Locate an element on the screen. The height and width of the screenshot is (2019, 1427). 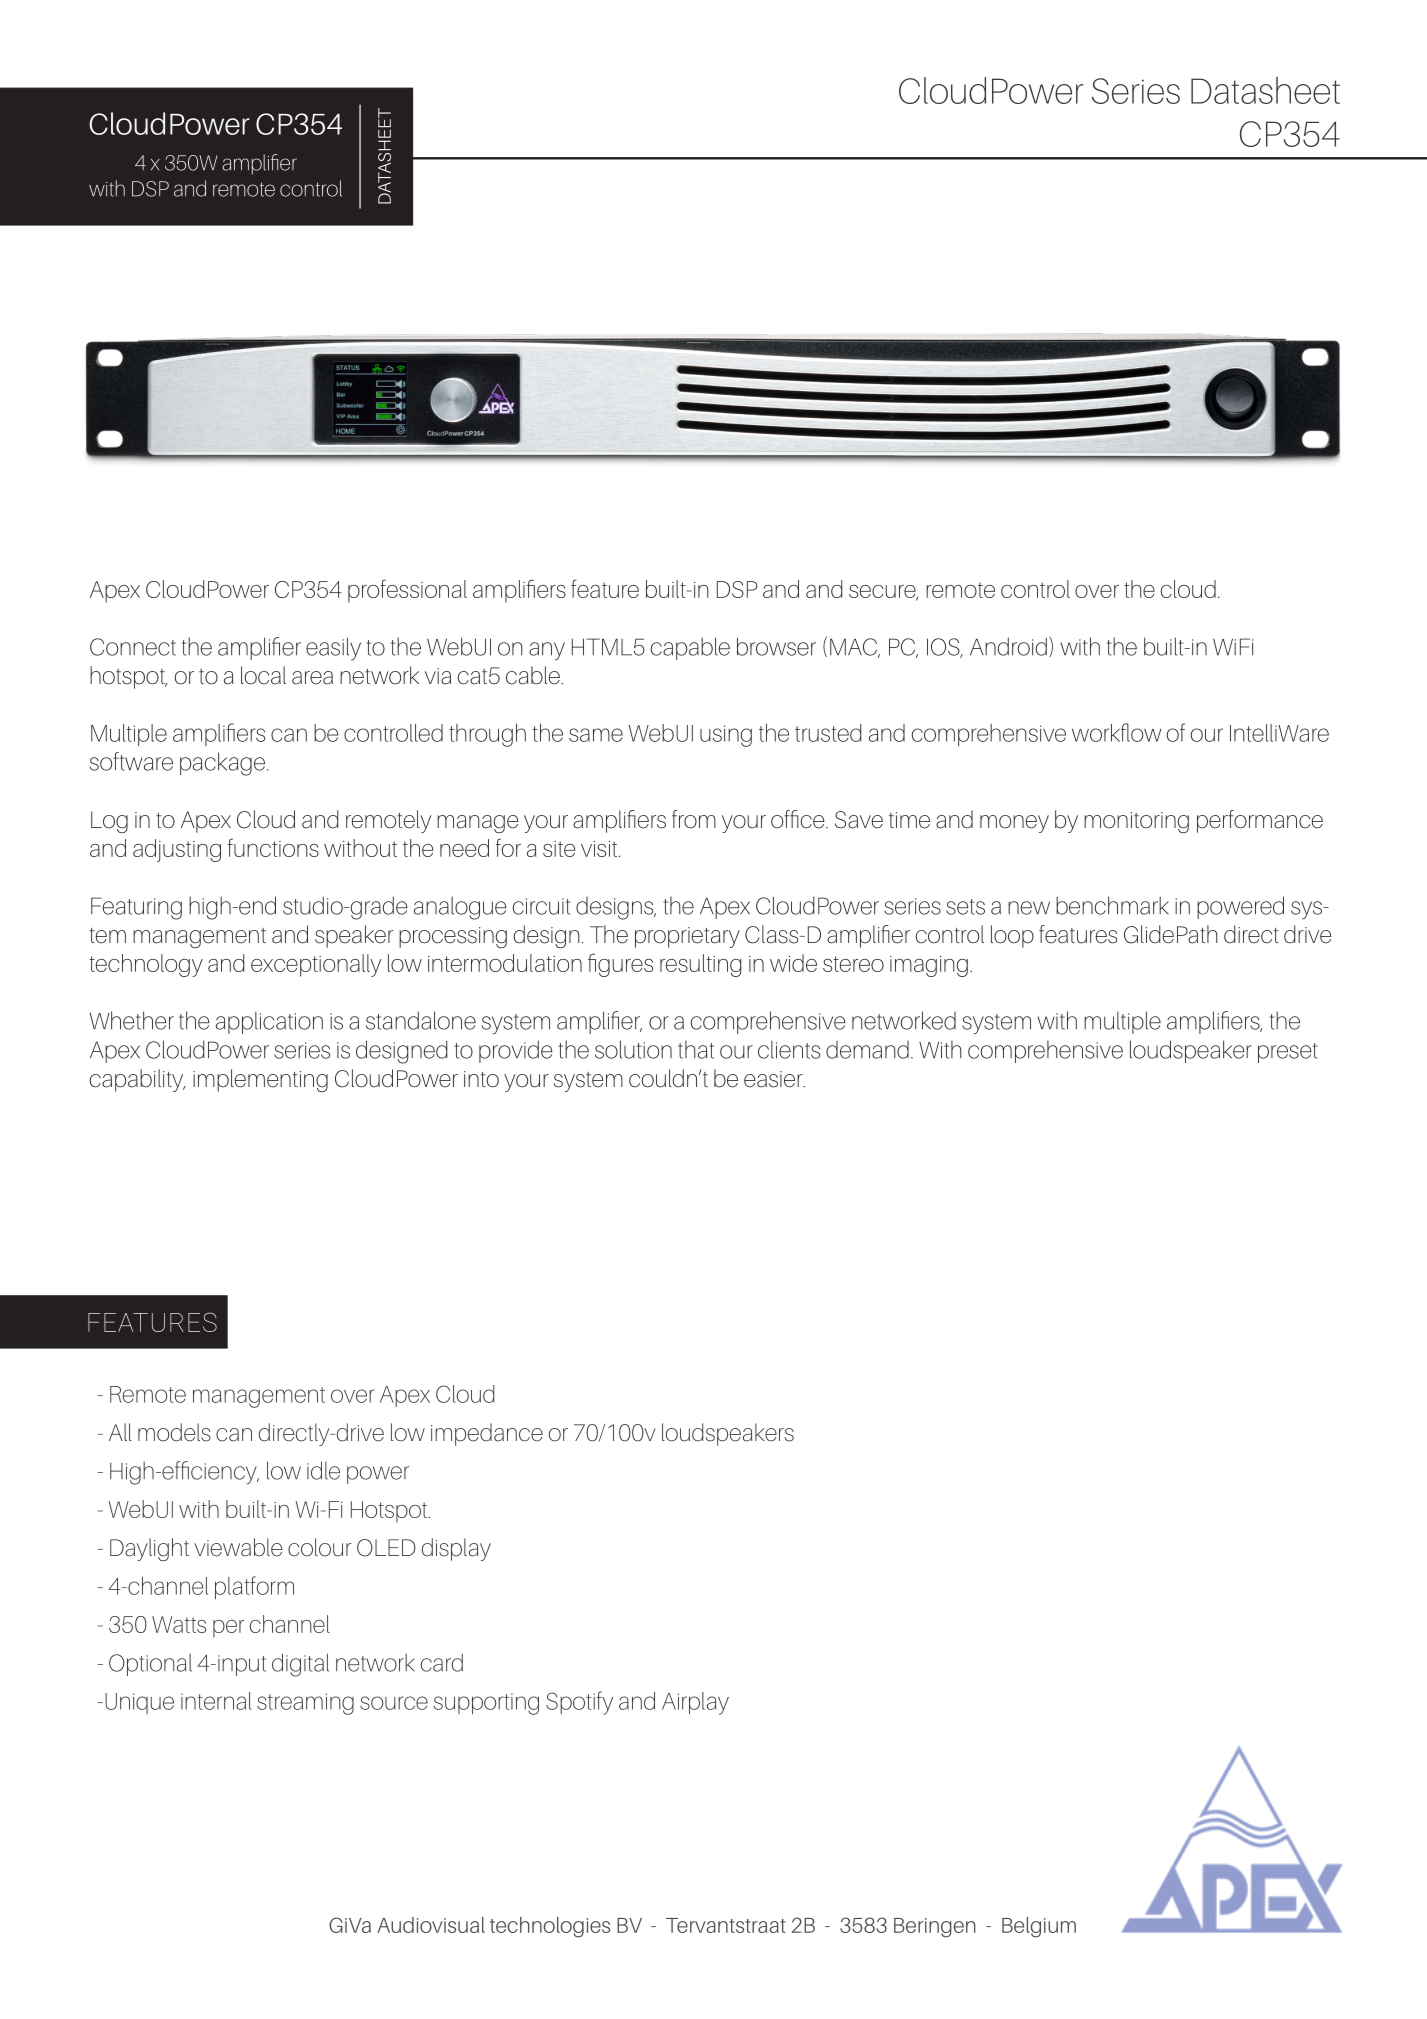
application is located at coordinates (269, 1022).
